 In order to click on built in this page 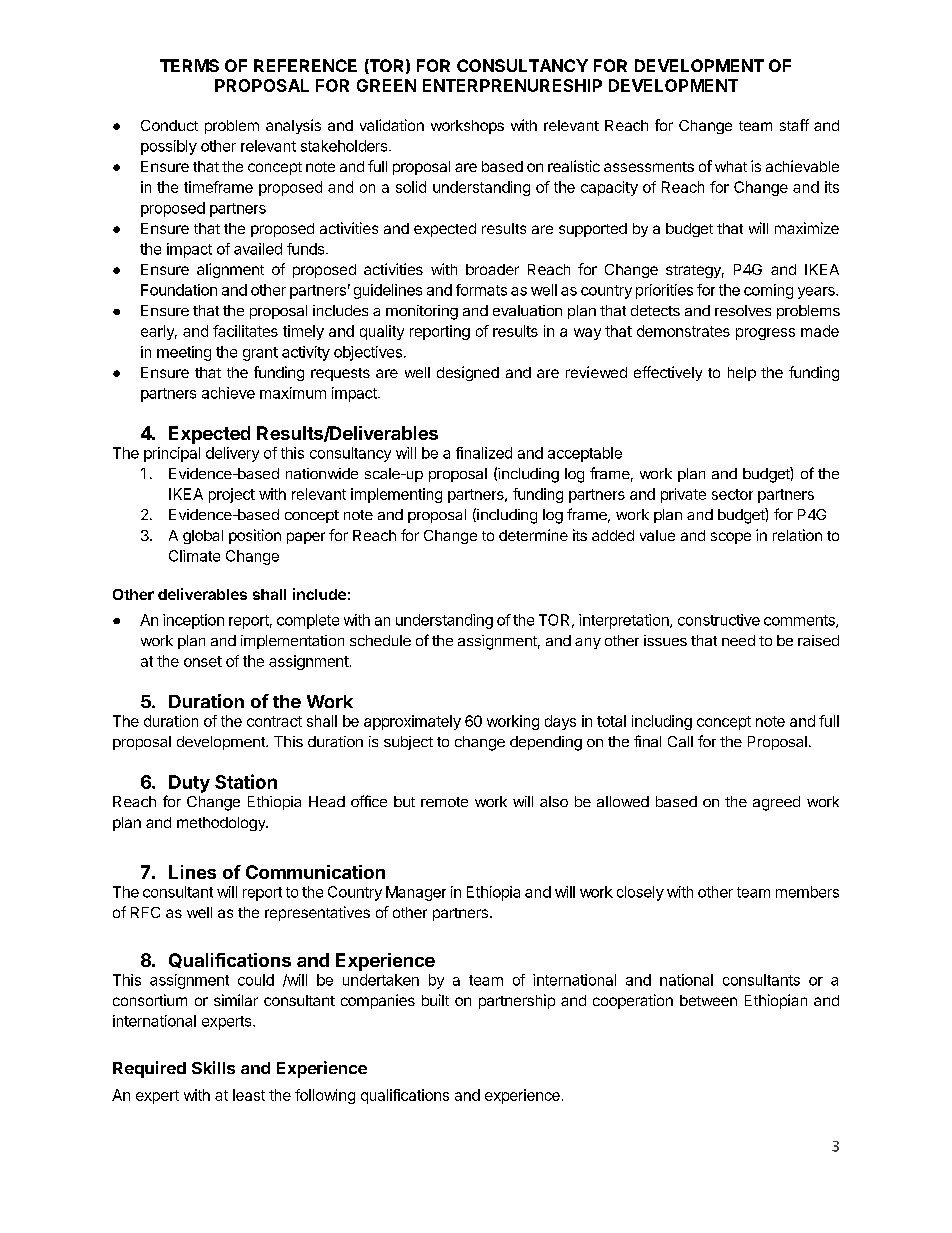, I will do `click(435, 1000)`.
